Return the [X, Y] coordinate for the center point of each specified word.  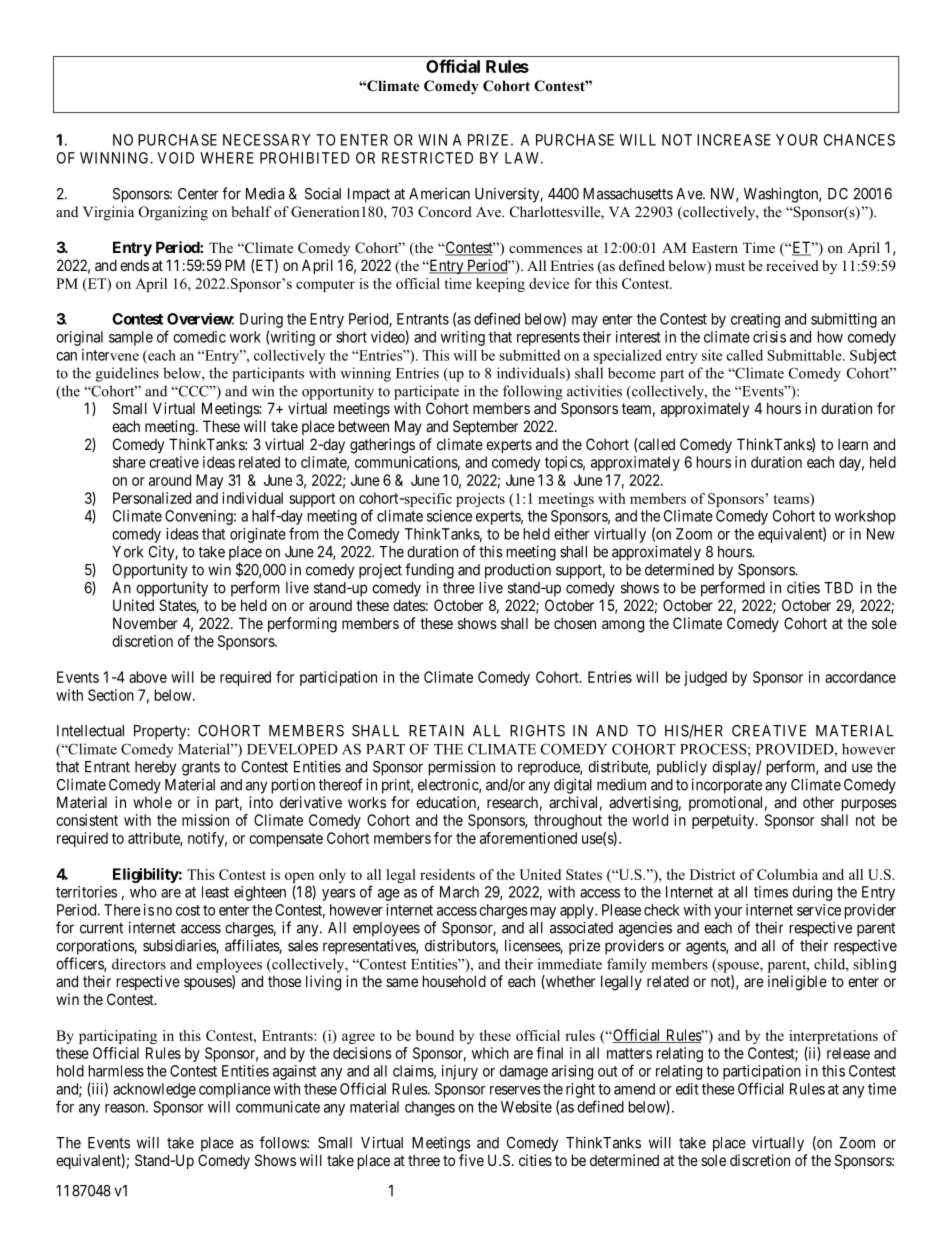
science [449, 516]
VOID [175, 158]
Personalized [152, 498]
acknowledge [154, 1090]
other [818, 802]
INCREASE [734, 140]
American [439, 193]
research [512, 802]
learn [853, 444]
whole [152, 802]
